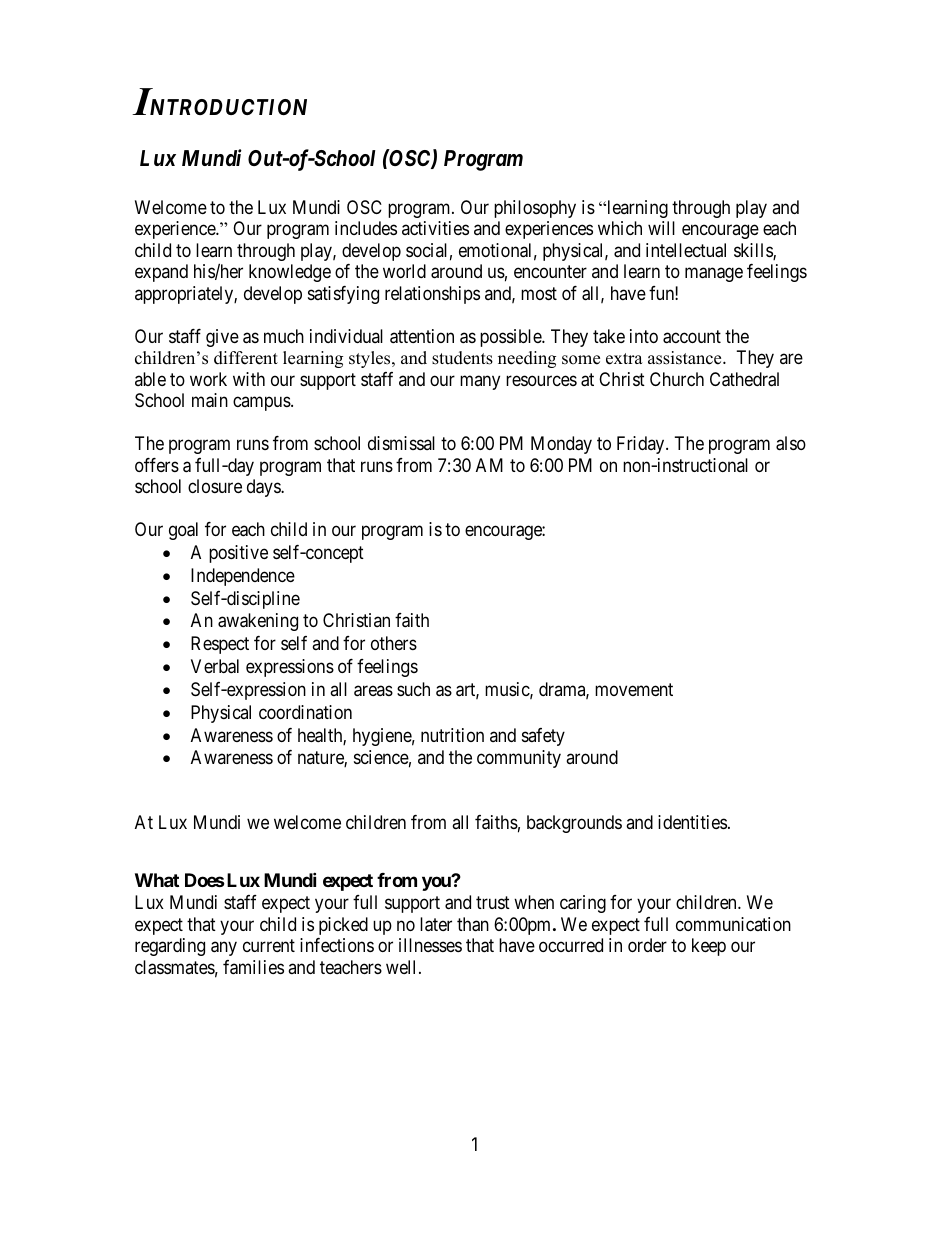 This screenshot has height=1233, width=952. What do you see at coordinates (692, 822) in the screenshot?
I see `identities` at bounding box center [692, 822].
